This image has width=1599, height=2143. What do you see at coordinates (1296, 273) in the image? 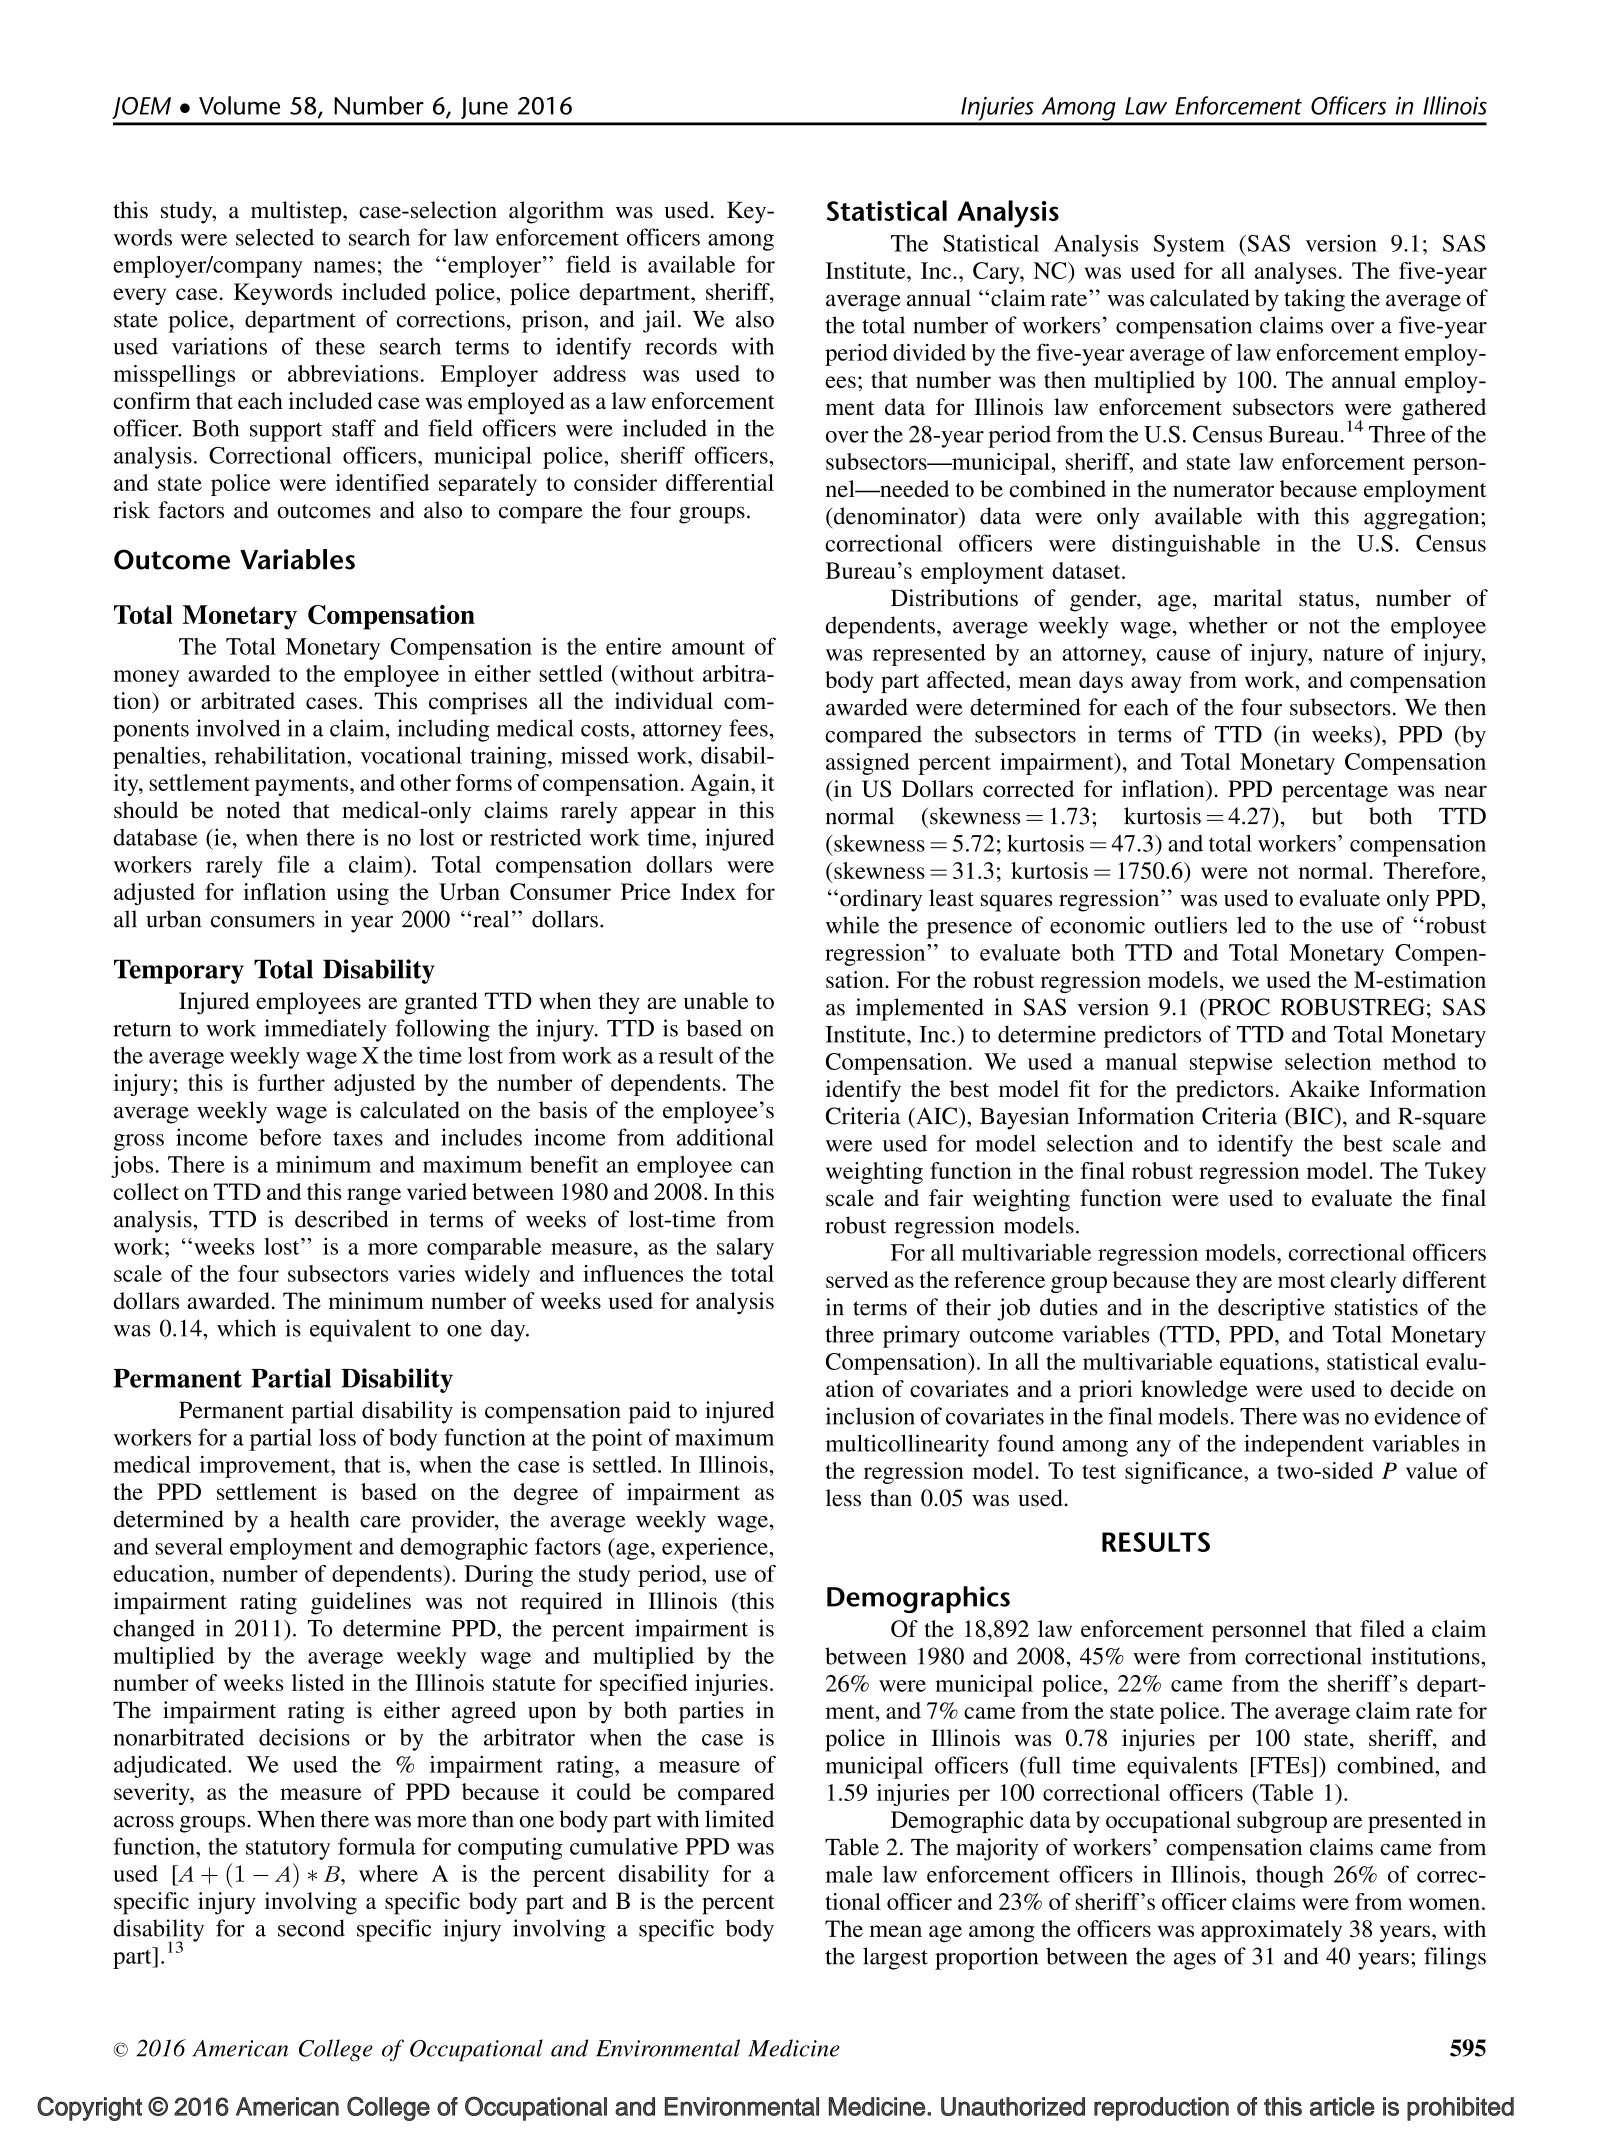
I see `analyses` at bounding box center [1296, 273].
